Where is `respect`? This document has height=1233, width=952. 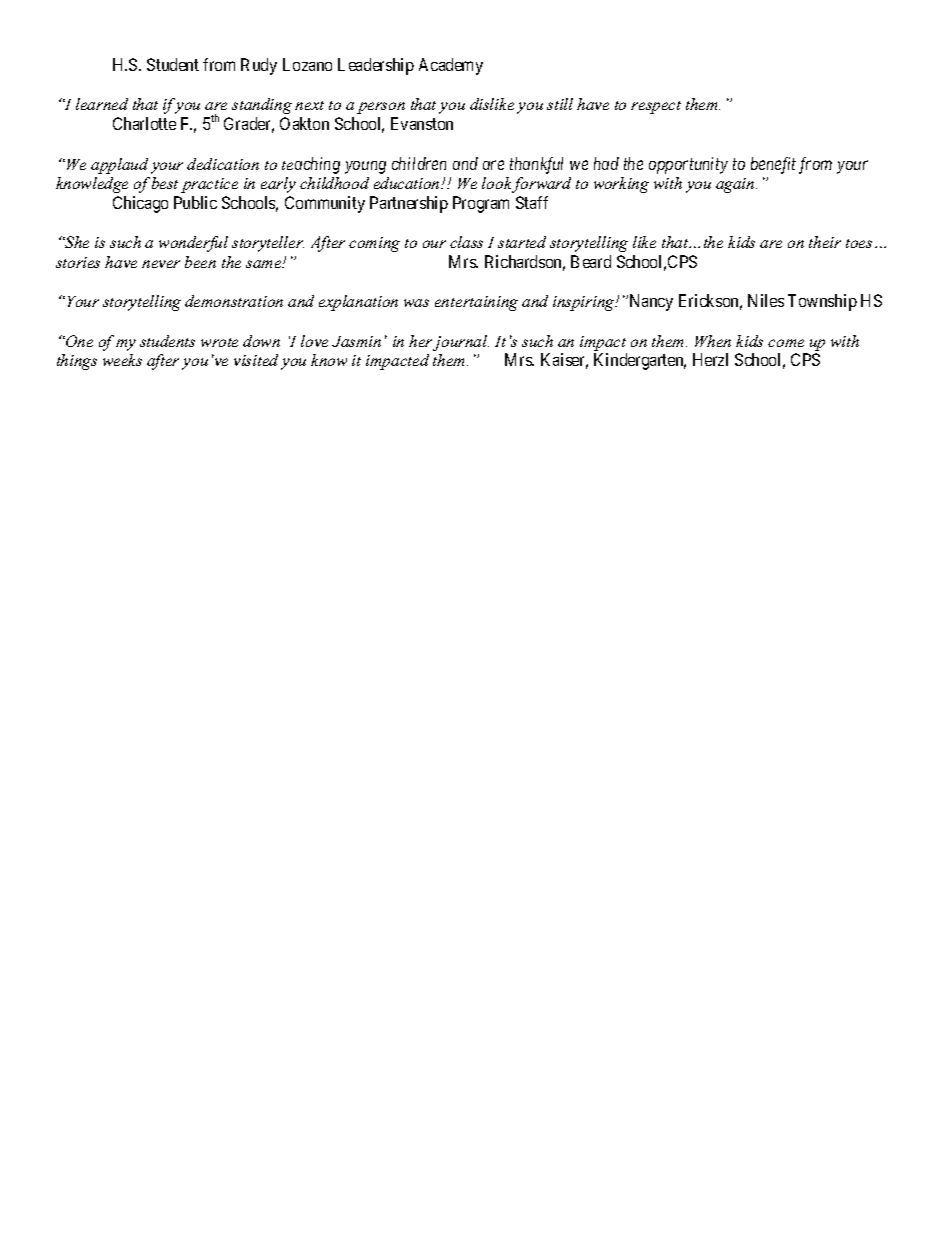 respect is located at coordinates (656, 107).
